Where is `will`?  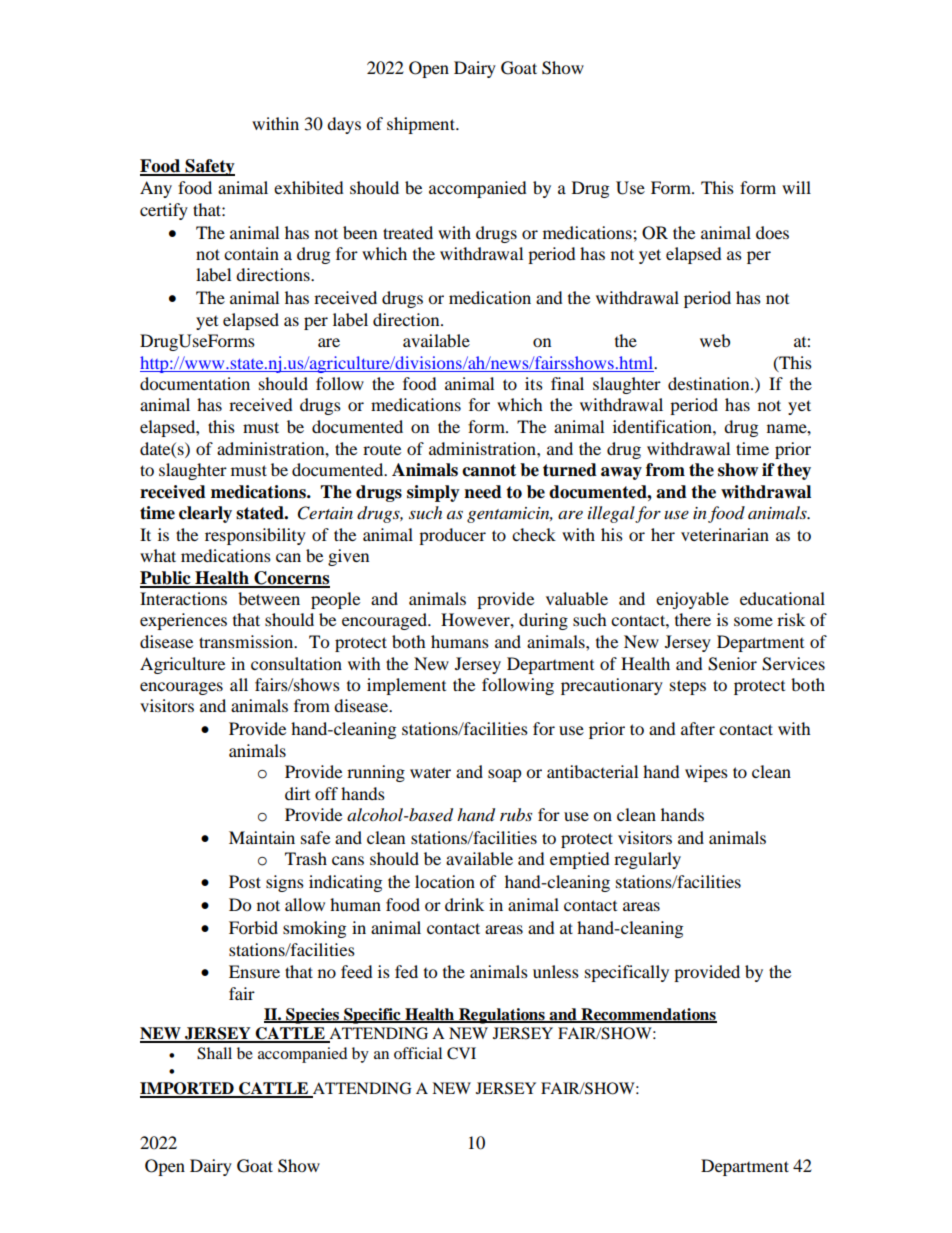 will is located at coordinates (796, 187).
